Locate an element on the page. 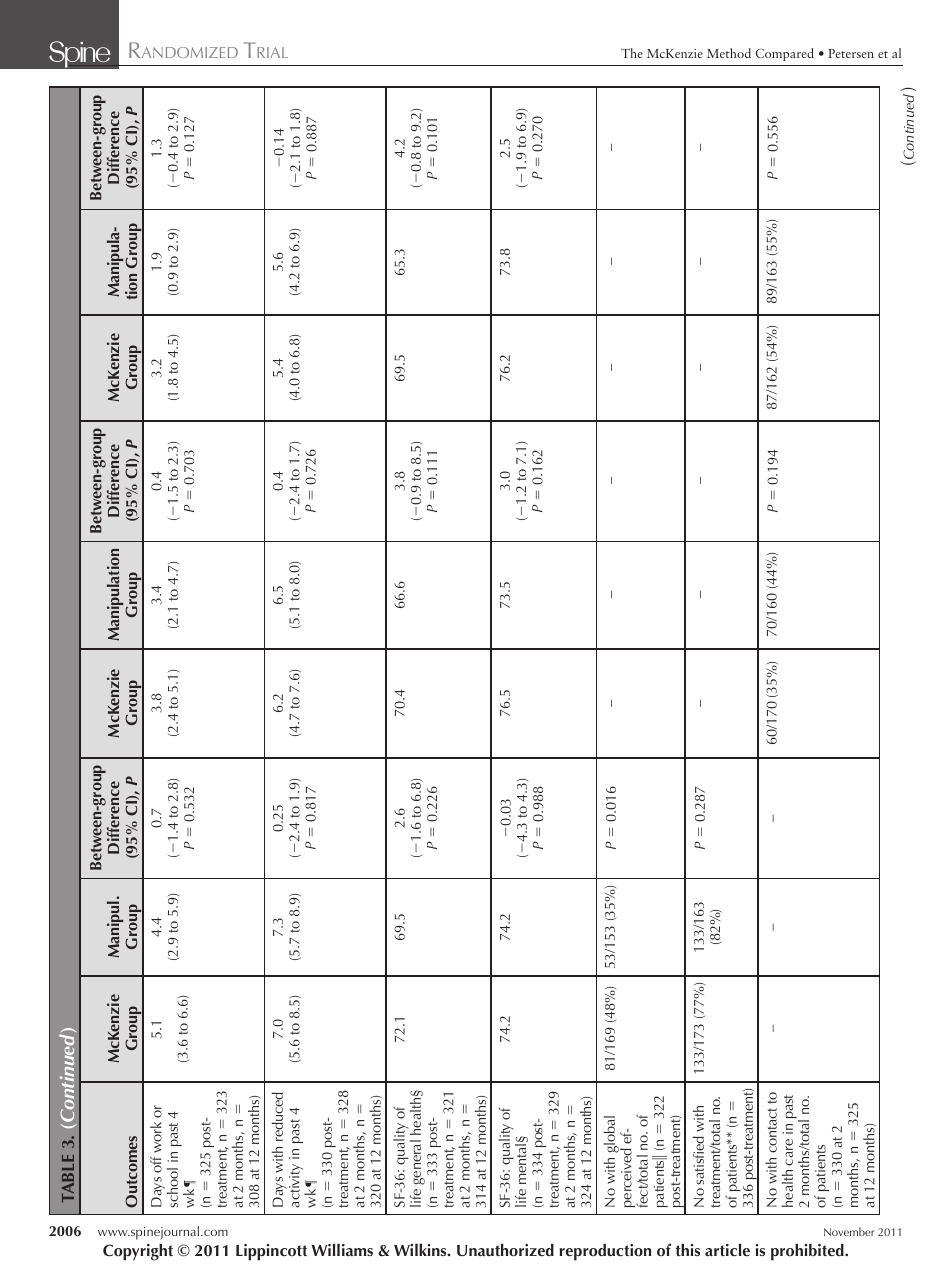 This document has height=1275, width=952. Williams is located at coordinates (342, 1250).
